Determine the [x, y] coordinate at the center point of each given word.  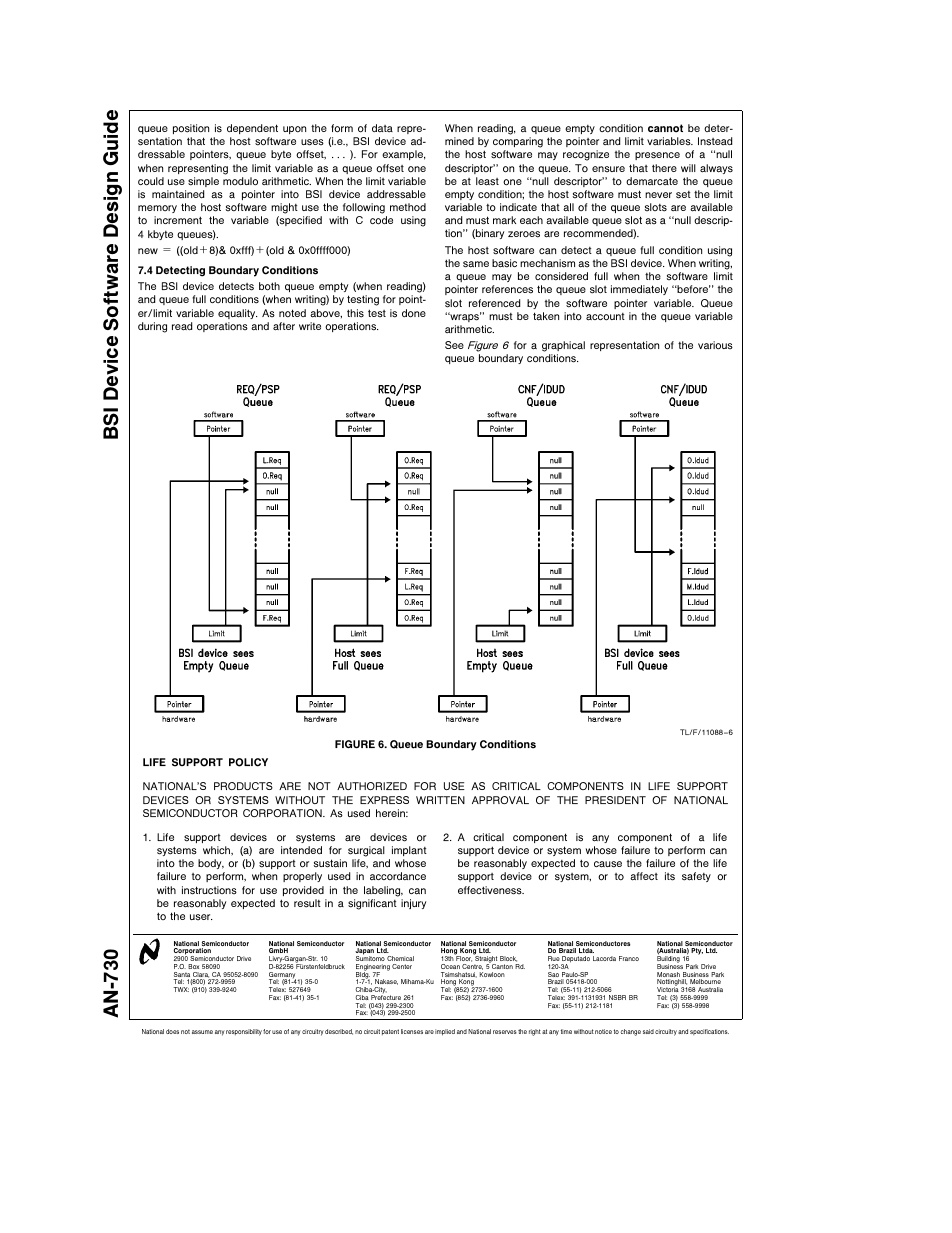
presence [657, 156]
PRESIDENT [615, 800]
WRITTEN [440, 800]
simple [203, 182]
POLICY [248, 762]
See [454, 345]
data [382, 128]
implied [445, 1032]
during [152, 327]
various [715, 345]
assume [202, 1032]
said [648, 1031]
